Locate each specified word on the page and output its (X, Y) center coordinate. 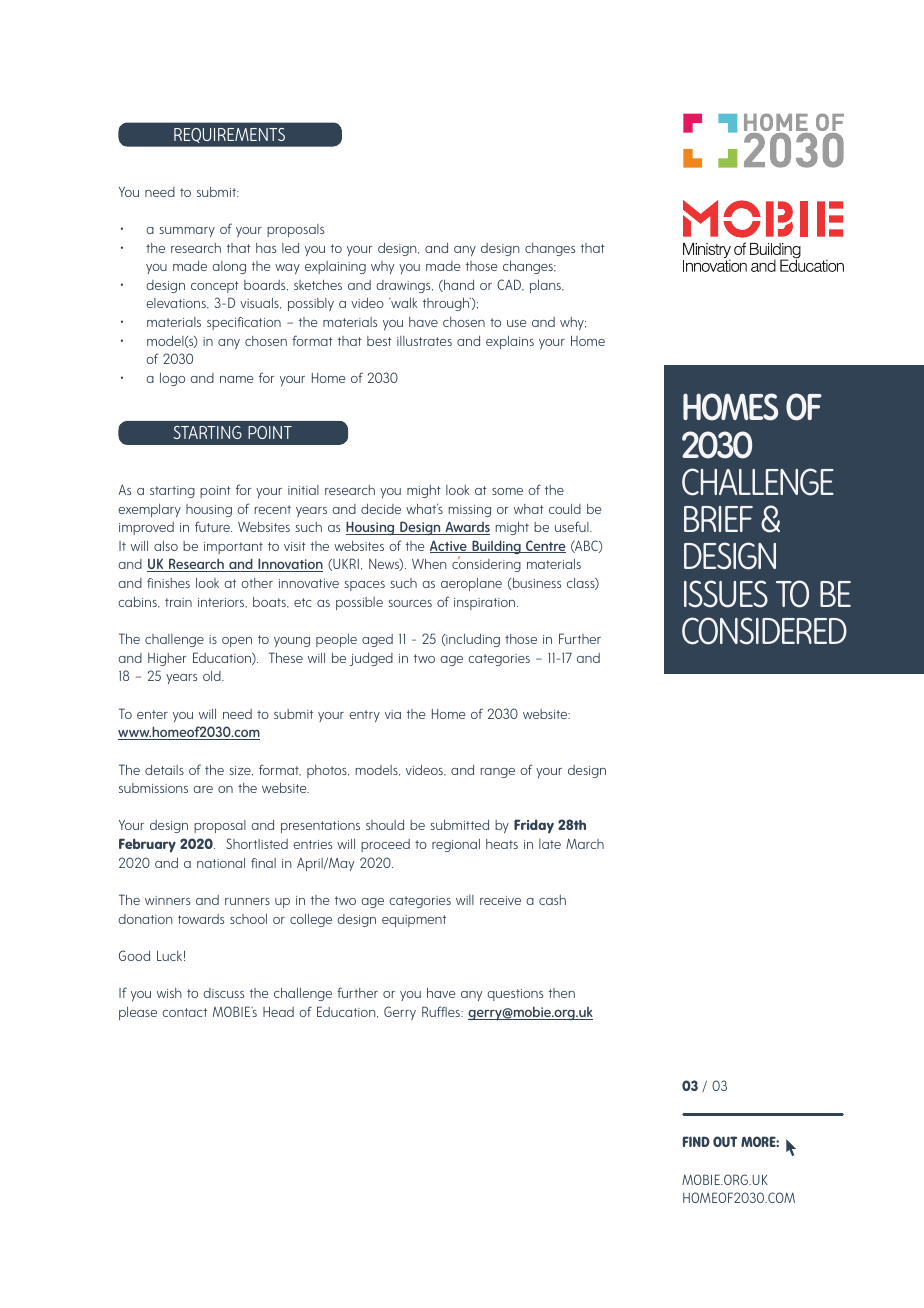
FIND (696, 1141)
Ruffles (442, 1011)
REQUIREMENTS (229, 135)
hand (458, 286)
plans (547, 286)
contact (184, 1012)
